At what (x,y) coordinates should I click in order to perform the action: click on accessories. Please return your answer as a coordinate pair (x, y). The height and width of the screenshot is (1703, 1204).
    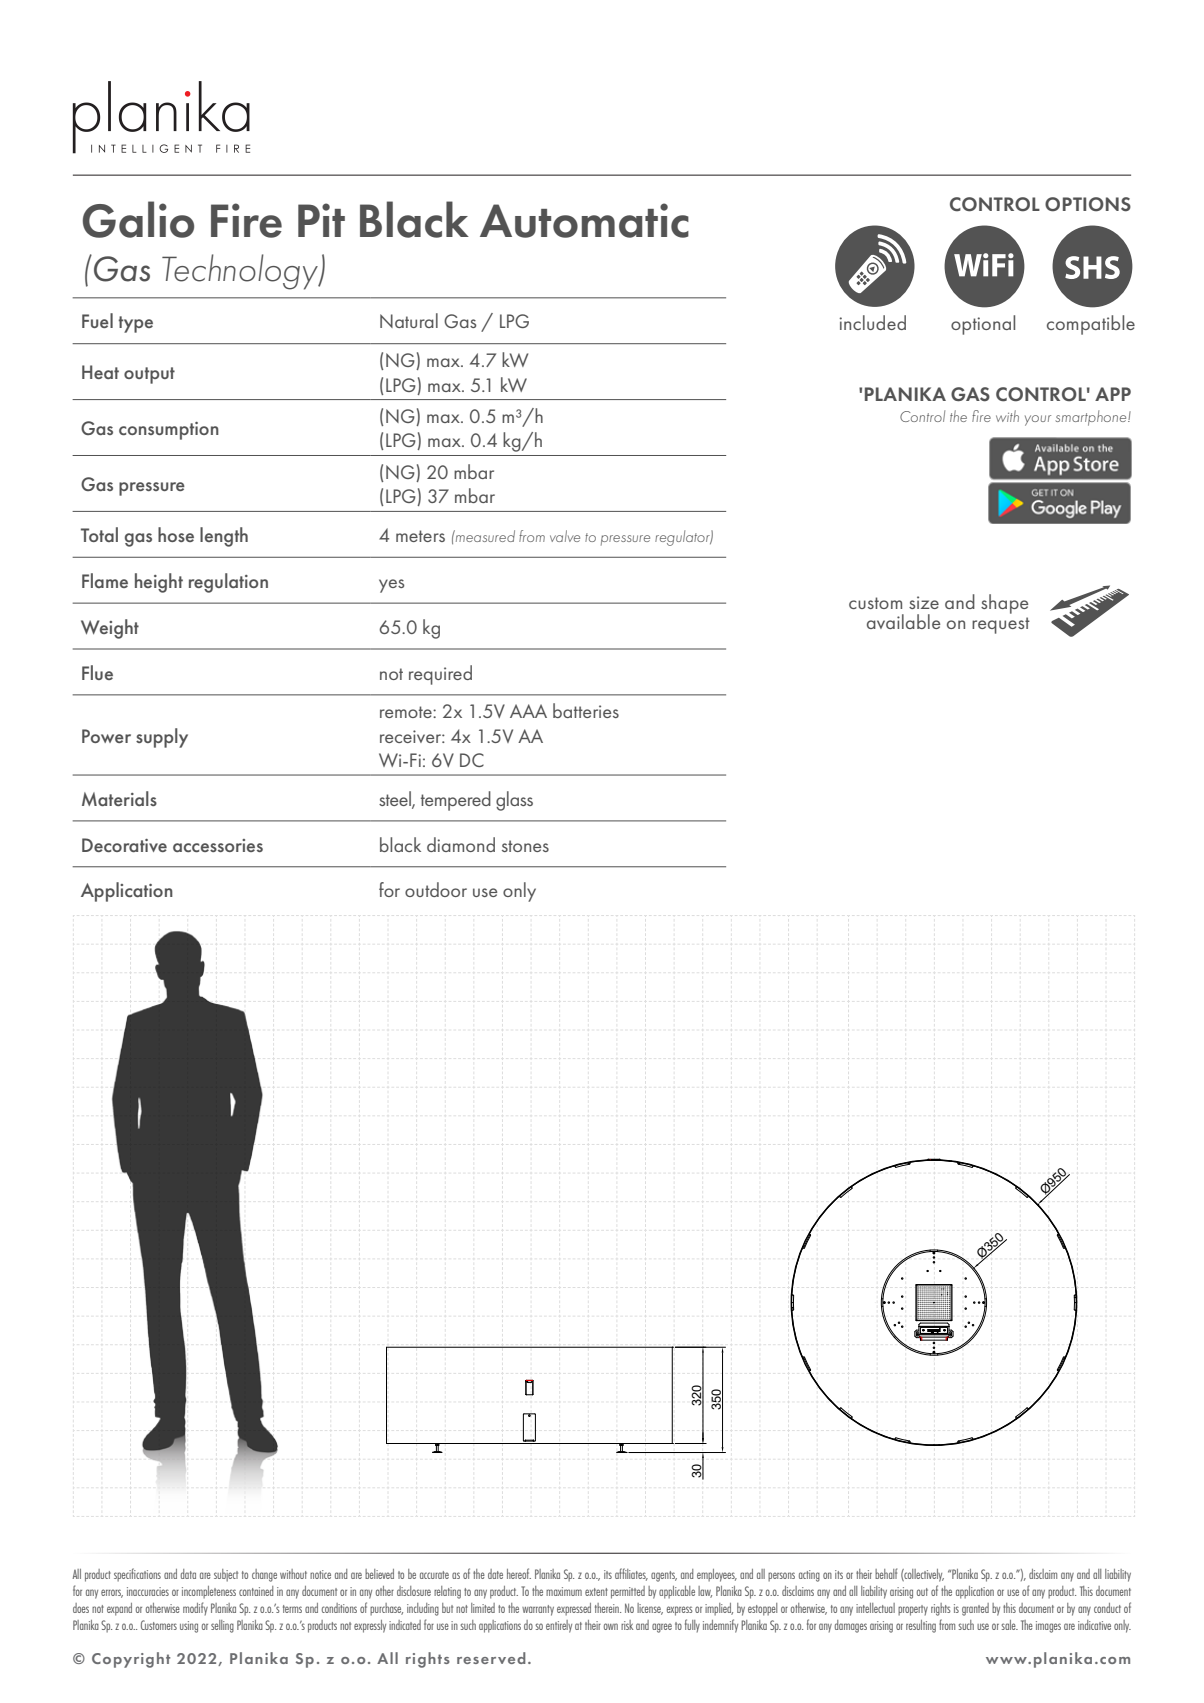
    Looking at the image, I should click on (218, 845).
